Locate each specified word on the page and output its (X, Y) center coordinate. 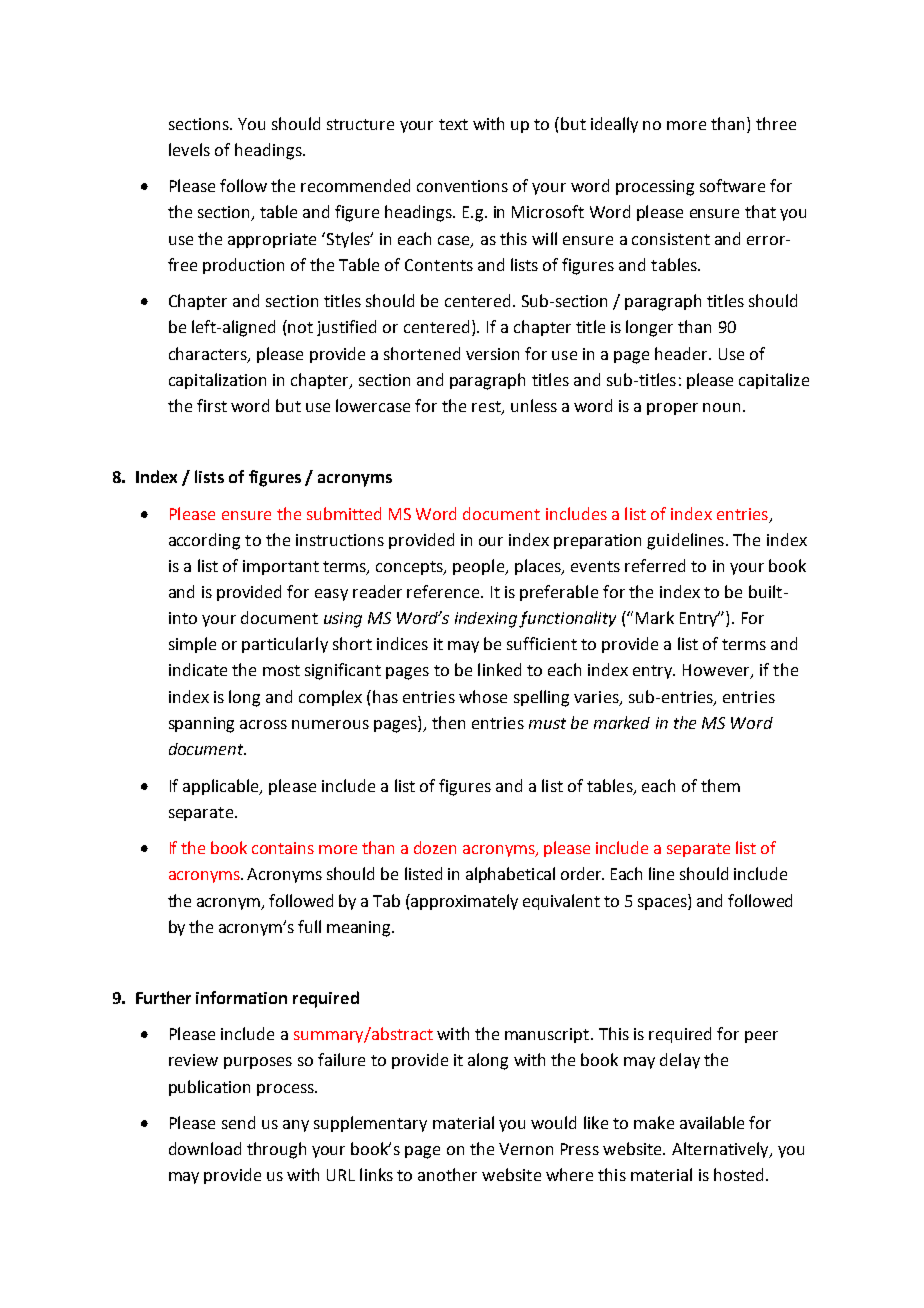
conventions (462, 186)
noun (721, 407)
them (720, 785)
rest (487, 407)
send (238, 1122)
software (732, 185)
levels (189, 149)
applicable (222, 787)
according (204, 541)
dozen (435, 847)
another (447, 1174)
